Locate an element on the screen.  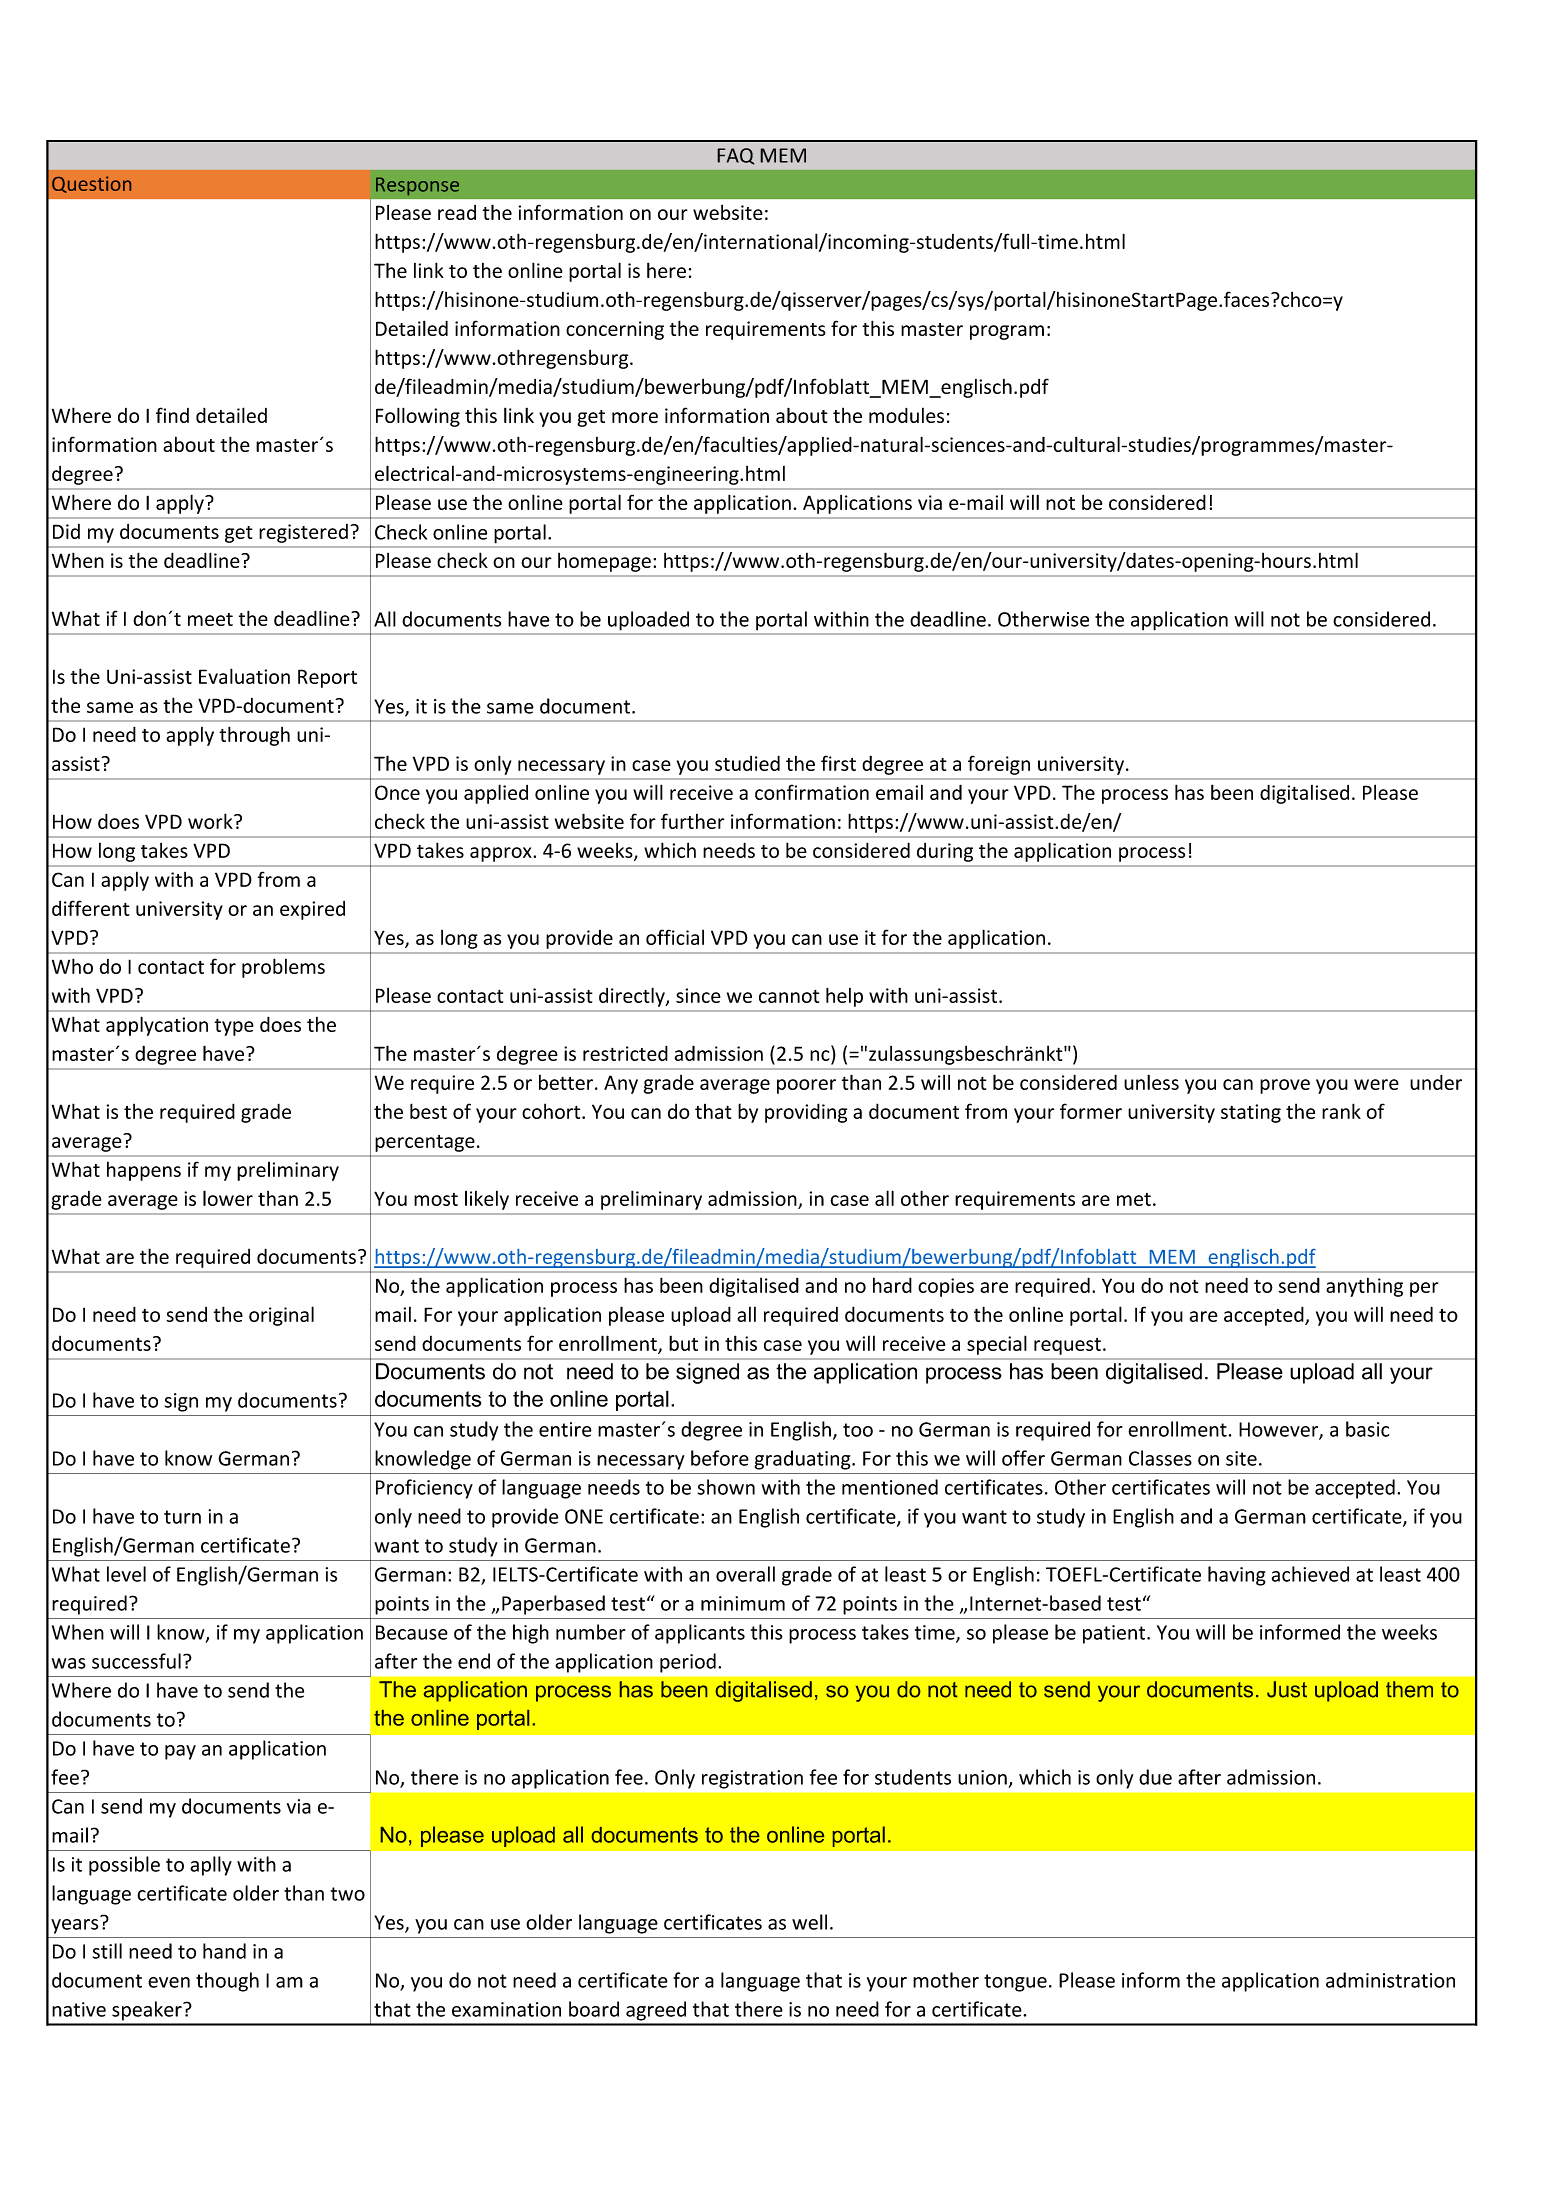
modules is located at coordinates (906, 415).
